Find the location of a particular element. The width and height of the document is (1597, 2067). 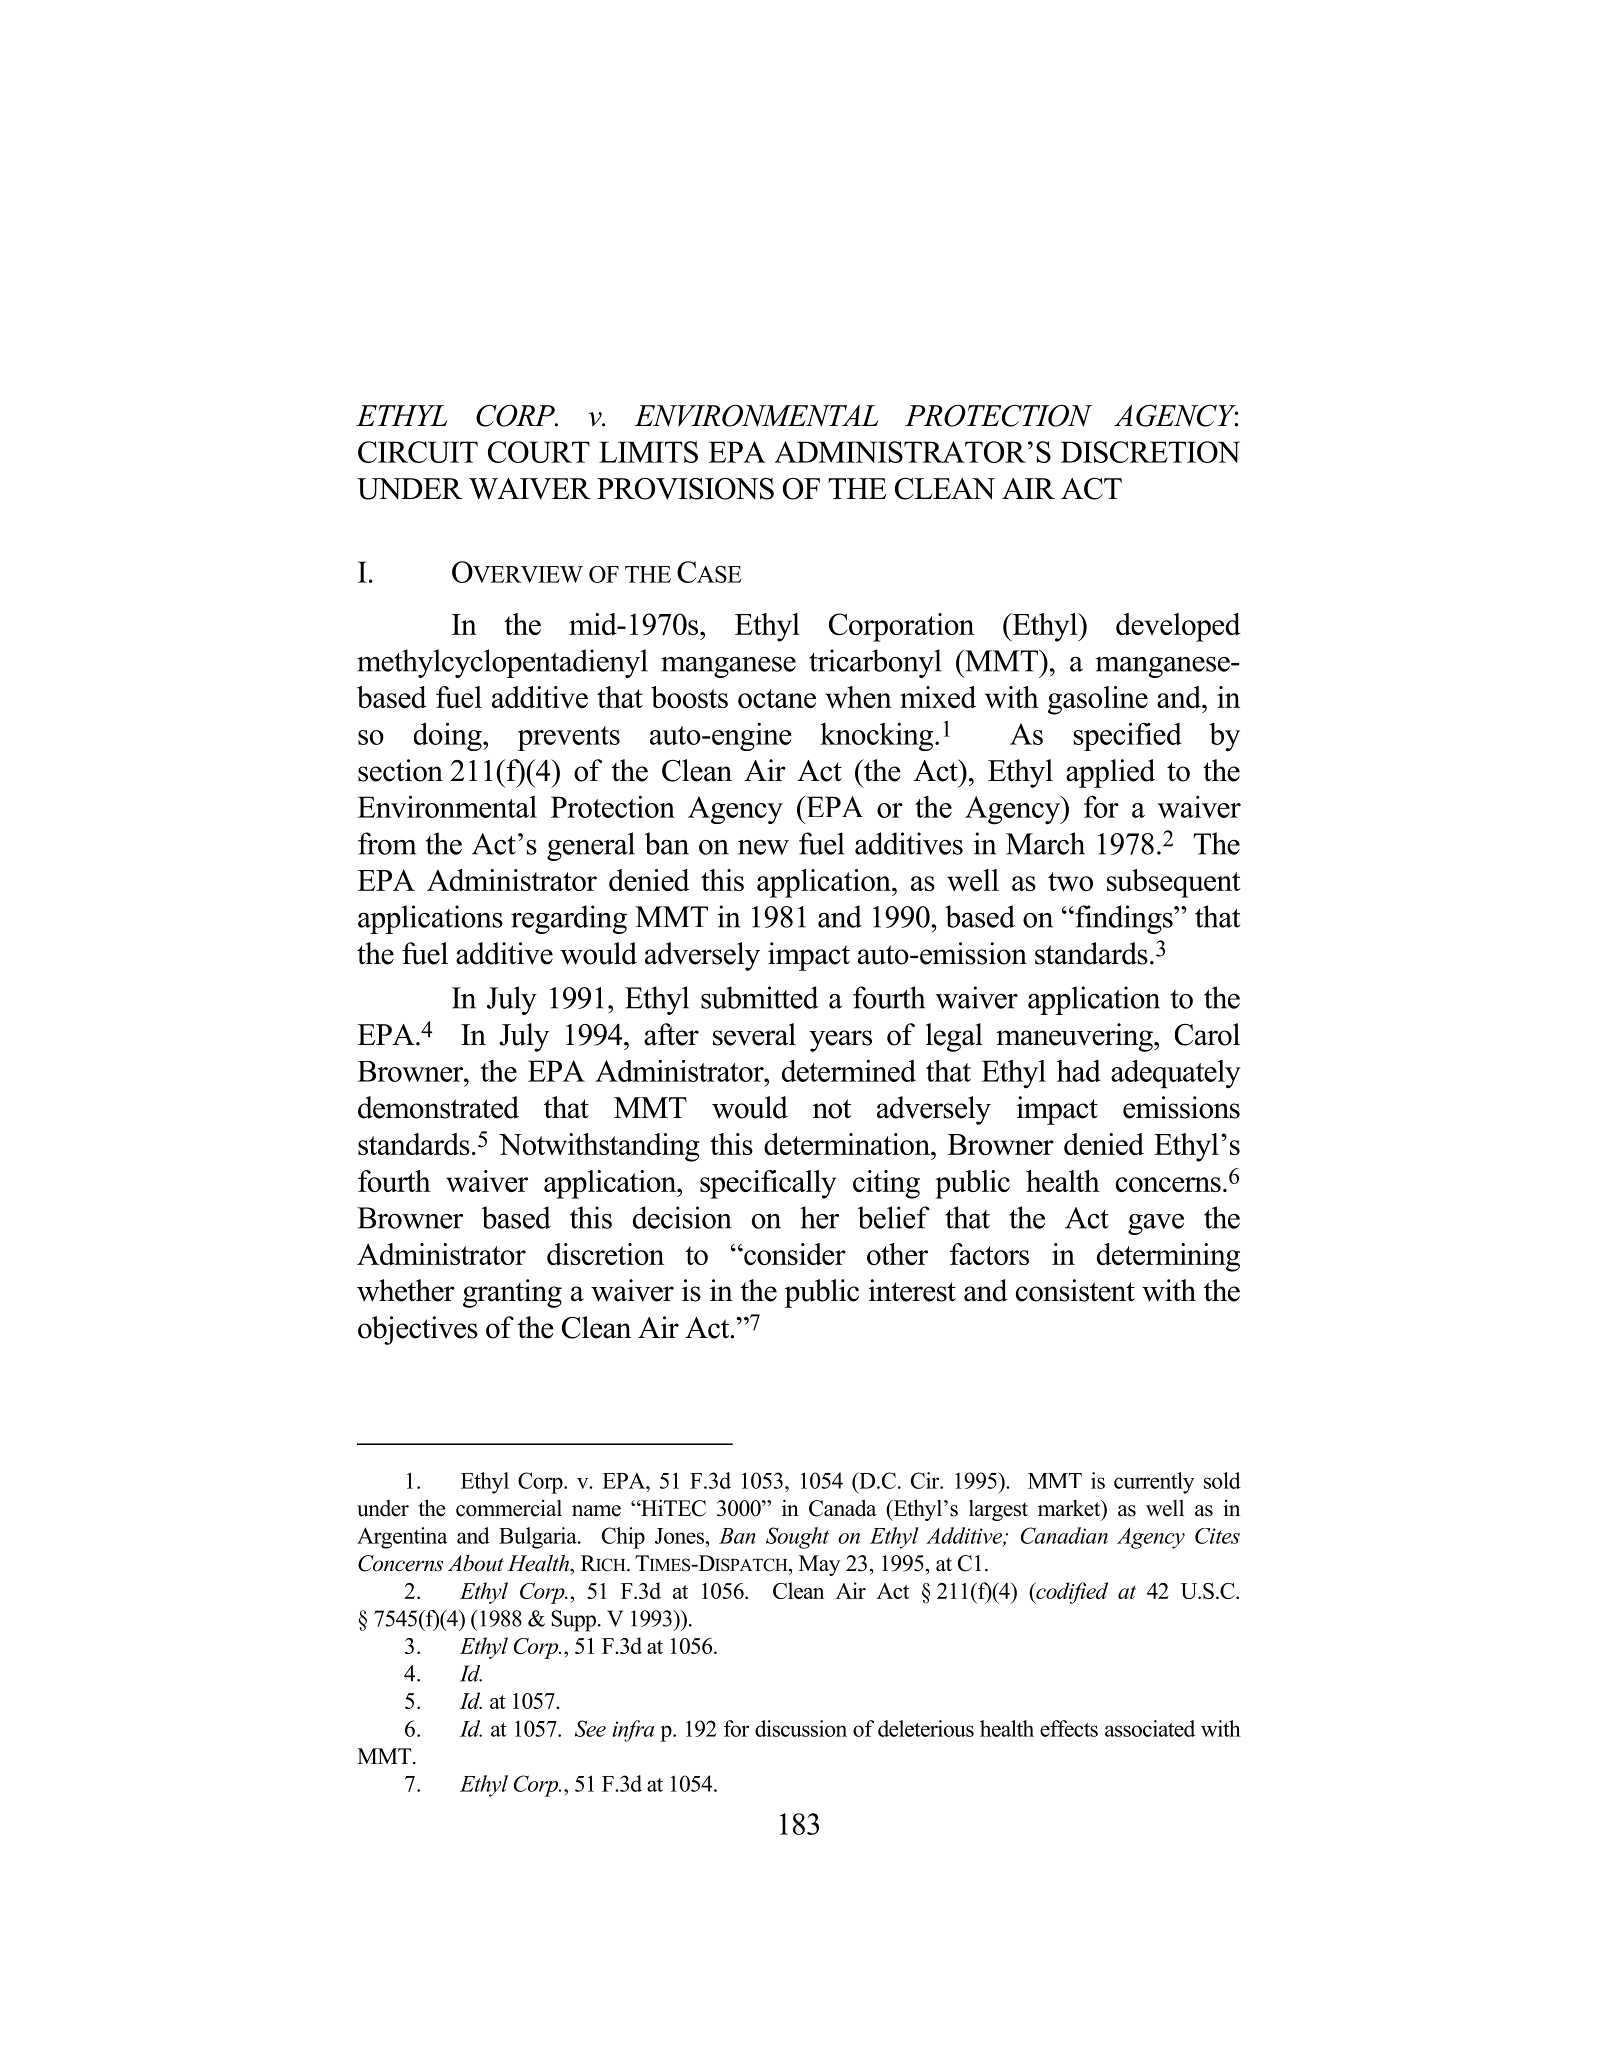

determined is located at coordinates (849, 1071).
